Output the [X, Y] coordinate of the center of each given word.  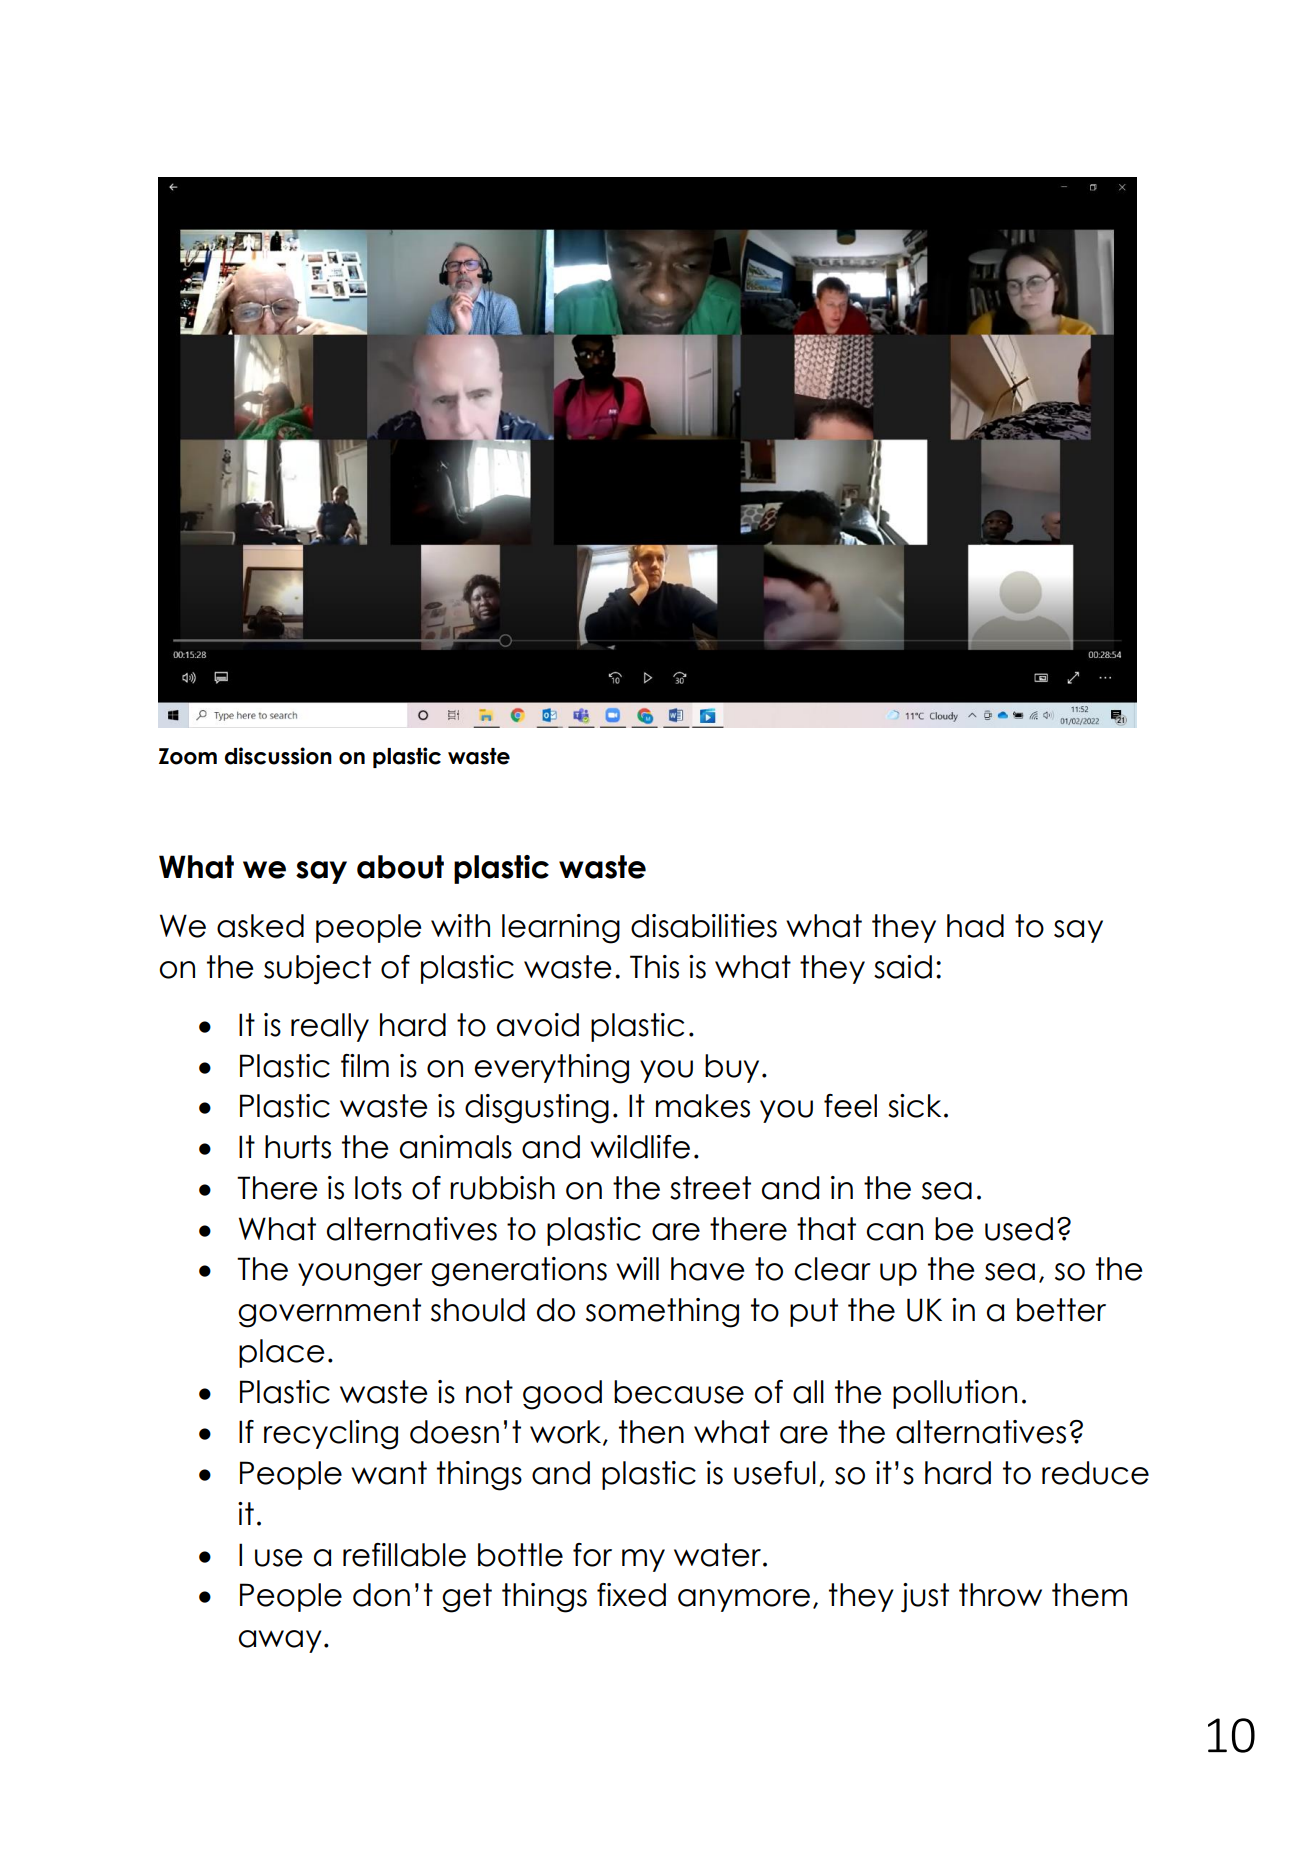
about [400, 867]
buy [732, 1068]
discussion [278, 756]
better [1061, 1310]
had [975, 926]
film [365, 1065]
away [280, 1641]
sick [914, 1106]
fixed [631, 1595]
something [662, 1313]
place [281, 1353]
